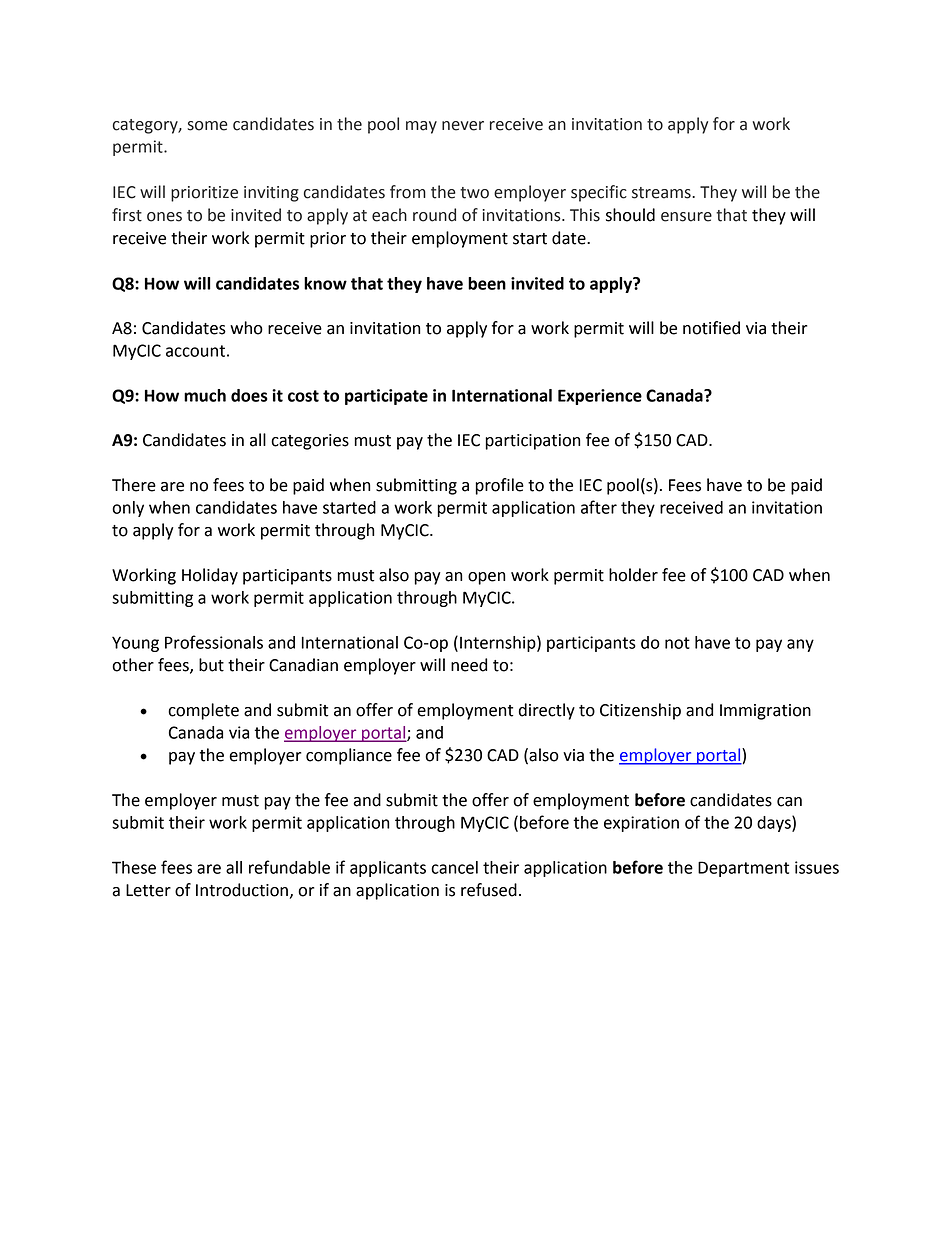 Image resolution: width=952 pixels, height=1233 pixels. I want to click on need, so click(469, 665).
